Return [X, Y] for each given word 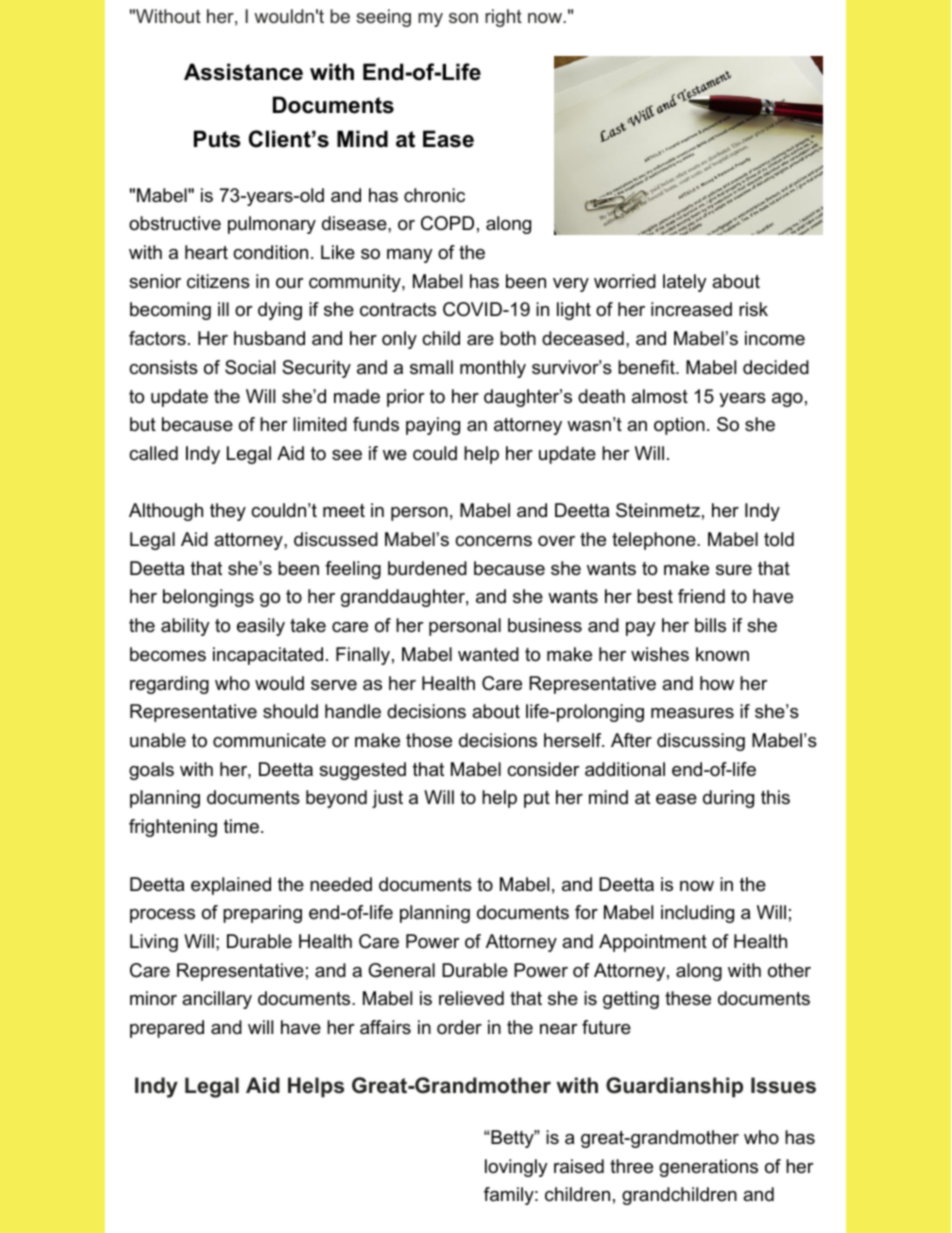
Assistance [243, 72]
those [429, 740]
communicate [269, 740]
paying [433, 426]
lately [685, 283]
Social [250, 367]
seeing [383, 18]
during [728, 799]
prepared [167, 1029]
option [679, 426]
